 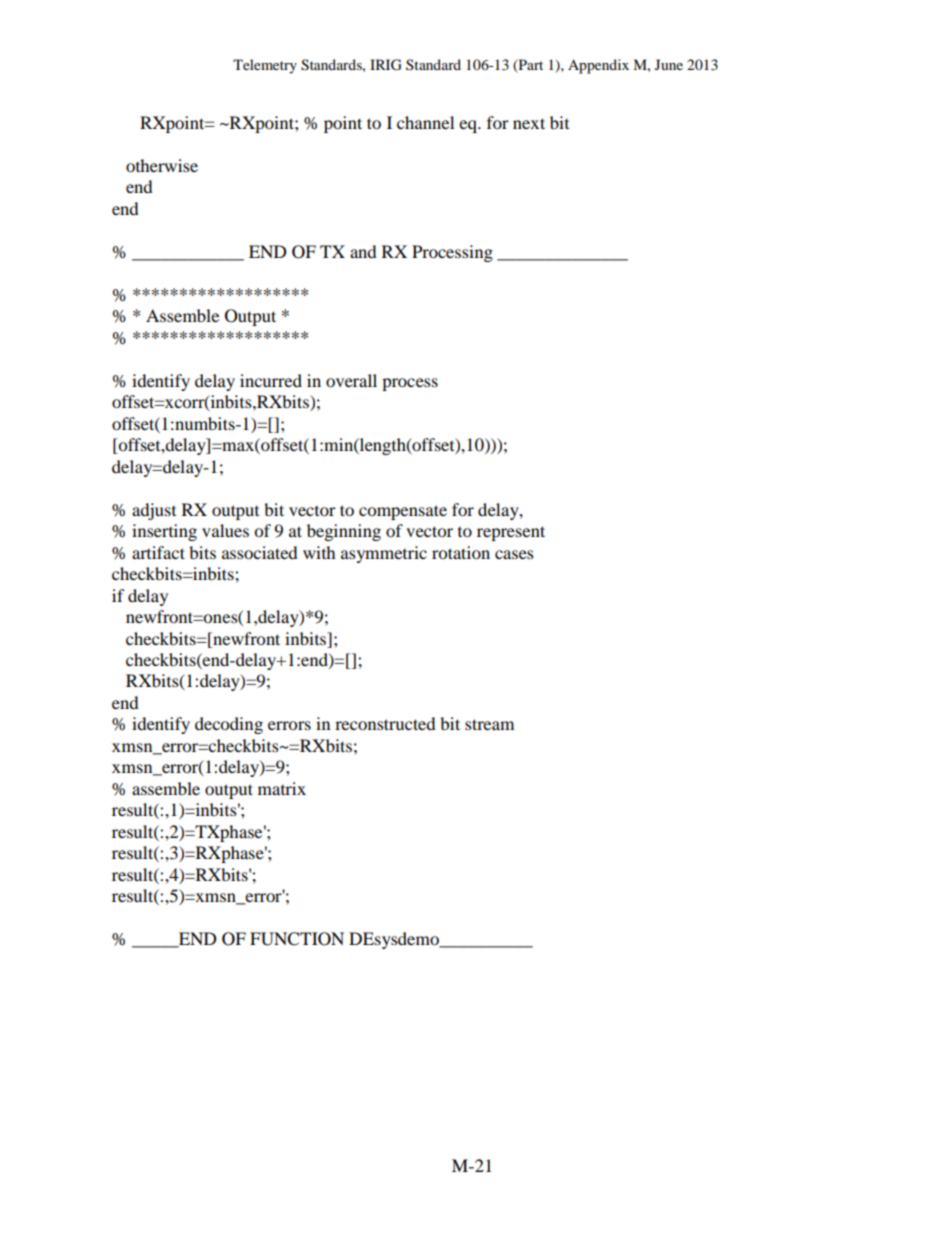 I want to click on decoding, so click(x=229, y=725).
